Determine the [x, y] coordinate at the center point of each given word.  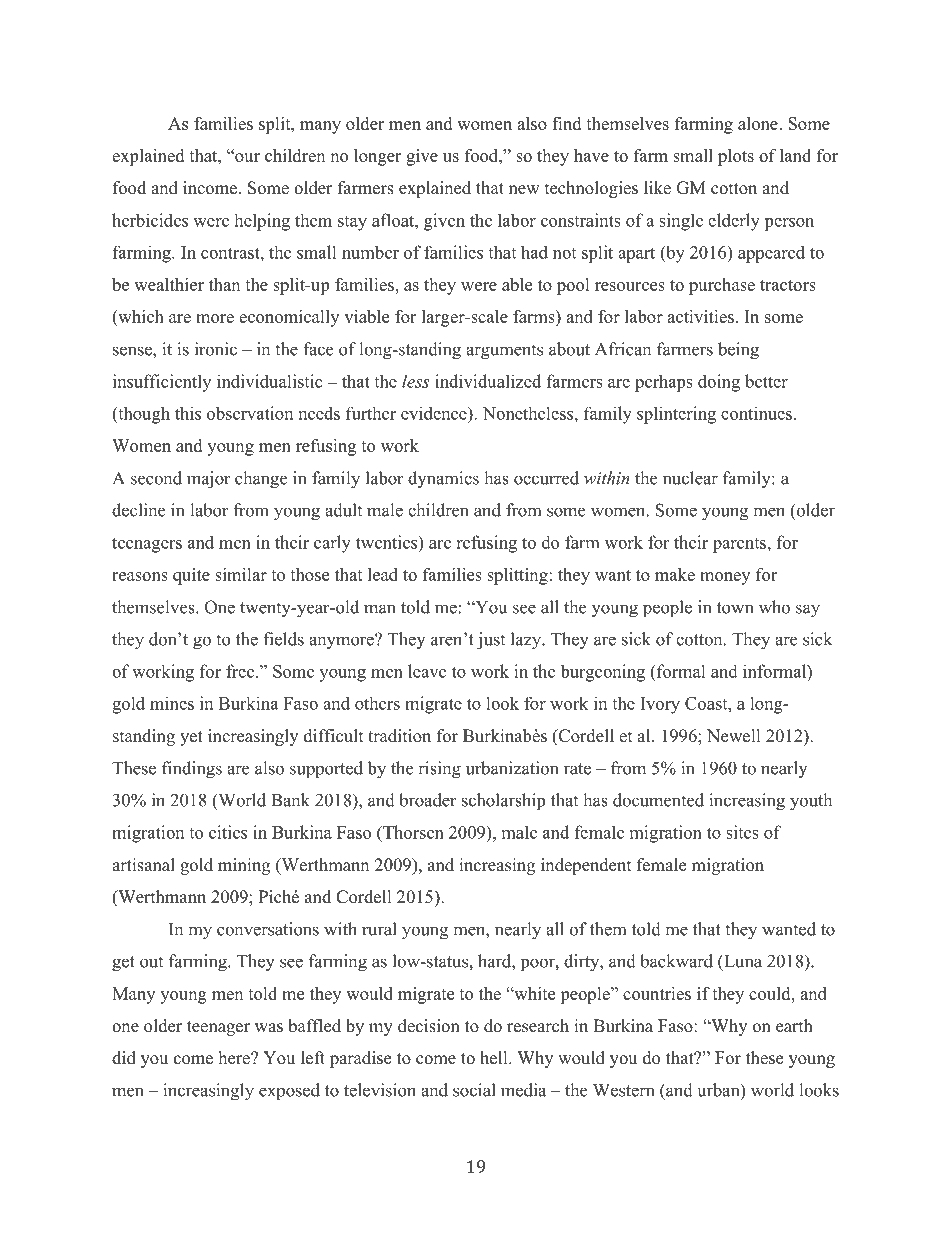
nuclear [690, 478]
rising [439, 770]
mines [172, 703]
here [235, 1058]
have [591, 155]
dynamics [443, 479]
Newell [734, 736]
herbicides [150, 220]
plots [736, 157]
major [209, 480]
